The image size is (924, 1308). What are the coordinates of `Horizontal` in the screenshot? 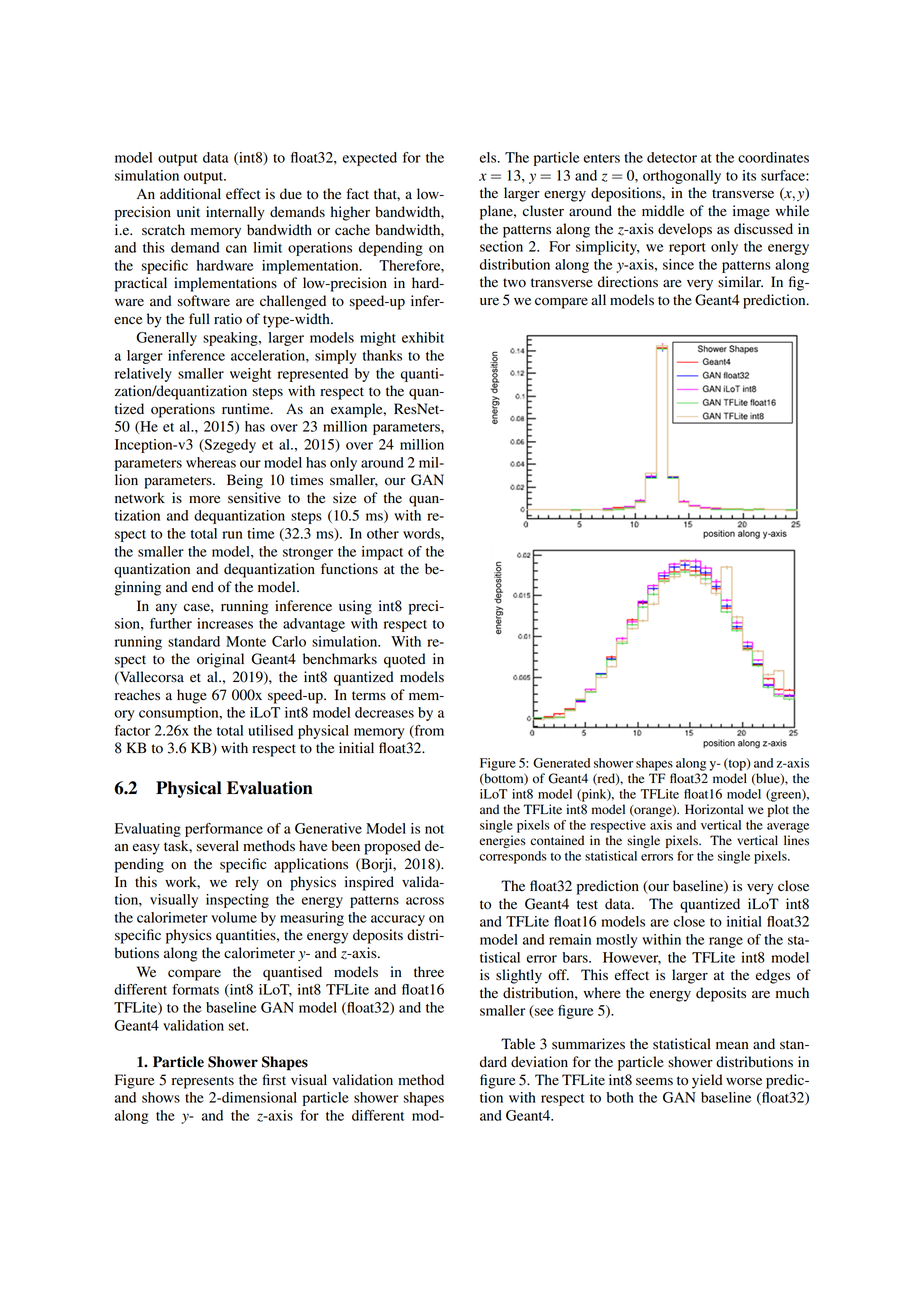 It's located at (714, 809).
